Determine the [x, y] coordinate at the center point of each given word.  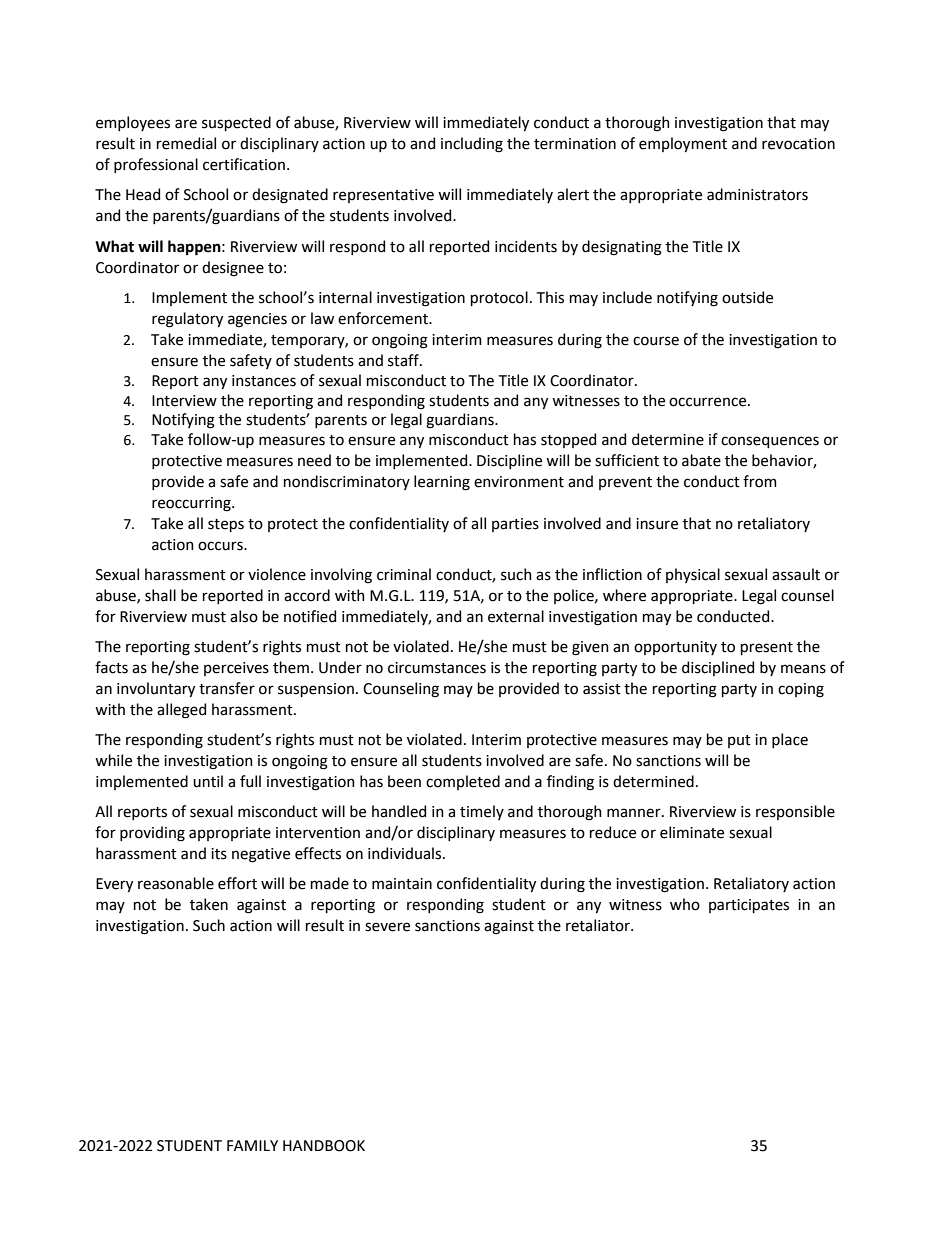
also [244, 616]
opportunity [675, 648]
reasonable [176, 883]
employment [683, 144]
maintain [402, 884]
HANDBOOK [324, 1146]
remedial [186, 143]
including [472, 145]
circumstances [437, 668]
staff [404, 360]
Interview [184, 401]
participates [749, 906]
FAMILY [252, 1145]
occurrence [707, 402]
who [685, 904]
